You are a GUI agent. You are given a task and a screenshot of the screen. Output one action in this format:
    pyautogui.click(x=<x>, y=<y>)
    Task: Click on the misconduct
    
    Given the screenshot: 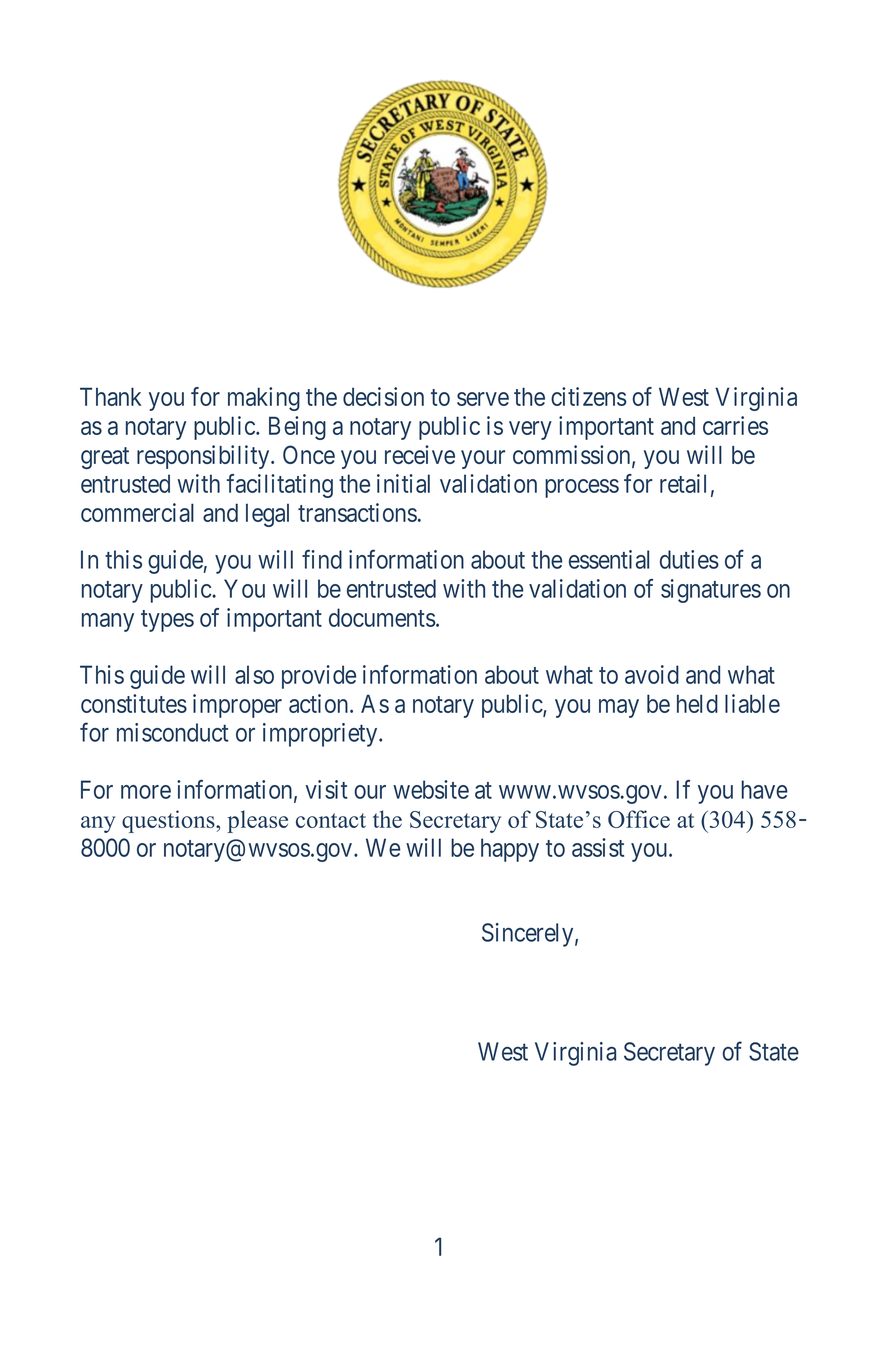 What is the action you would take?
    pyautogui.click(x=173, y=732)
